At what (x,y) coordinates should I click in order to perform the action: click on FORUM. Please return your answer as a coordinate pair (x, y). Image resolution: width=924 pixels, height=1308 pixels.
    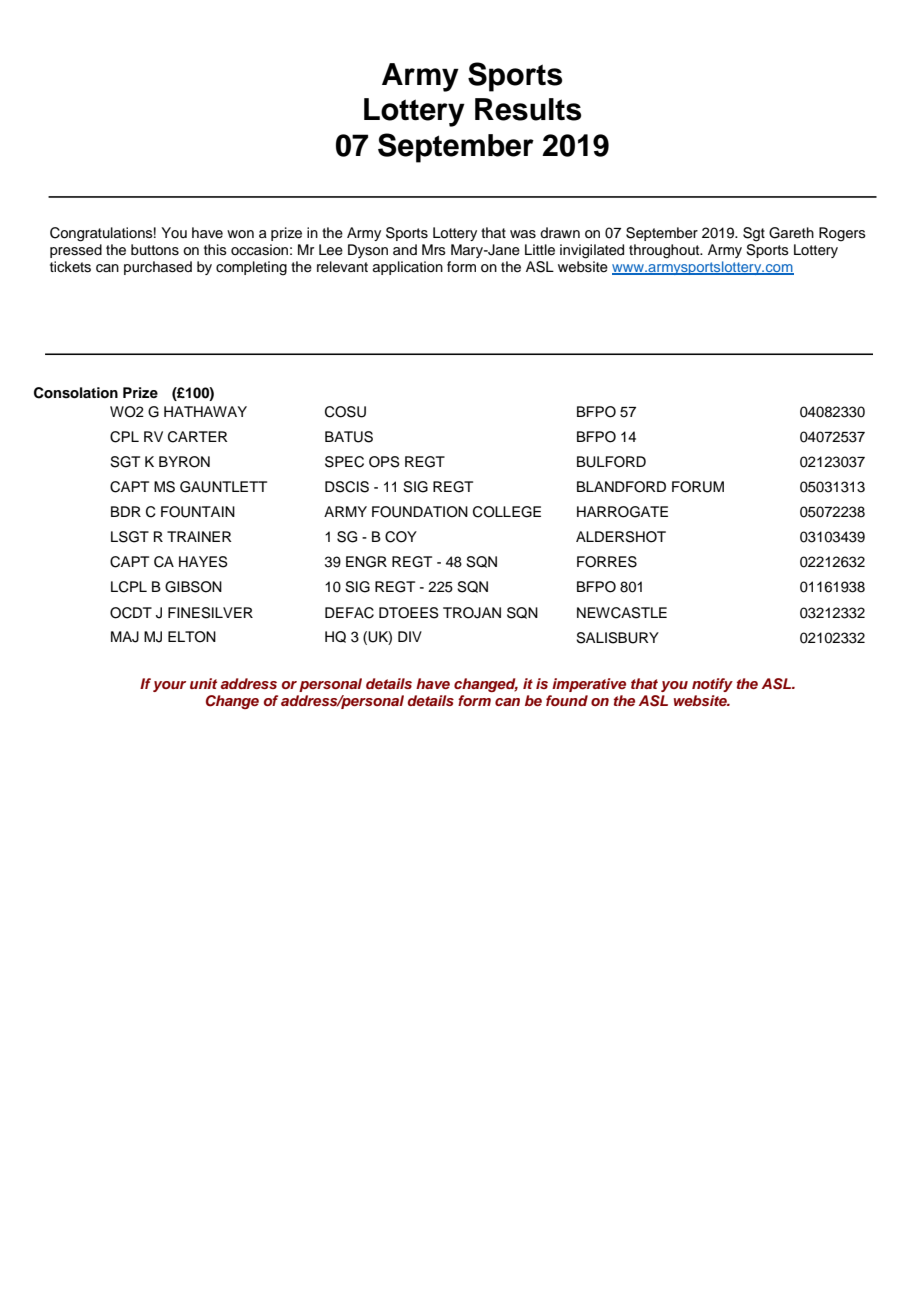
    Looking at the image, I should click on (698, 487).
